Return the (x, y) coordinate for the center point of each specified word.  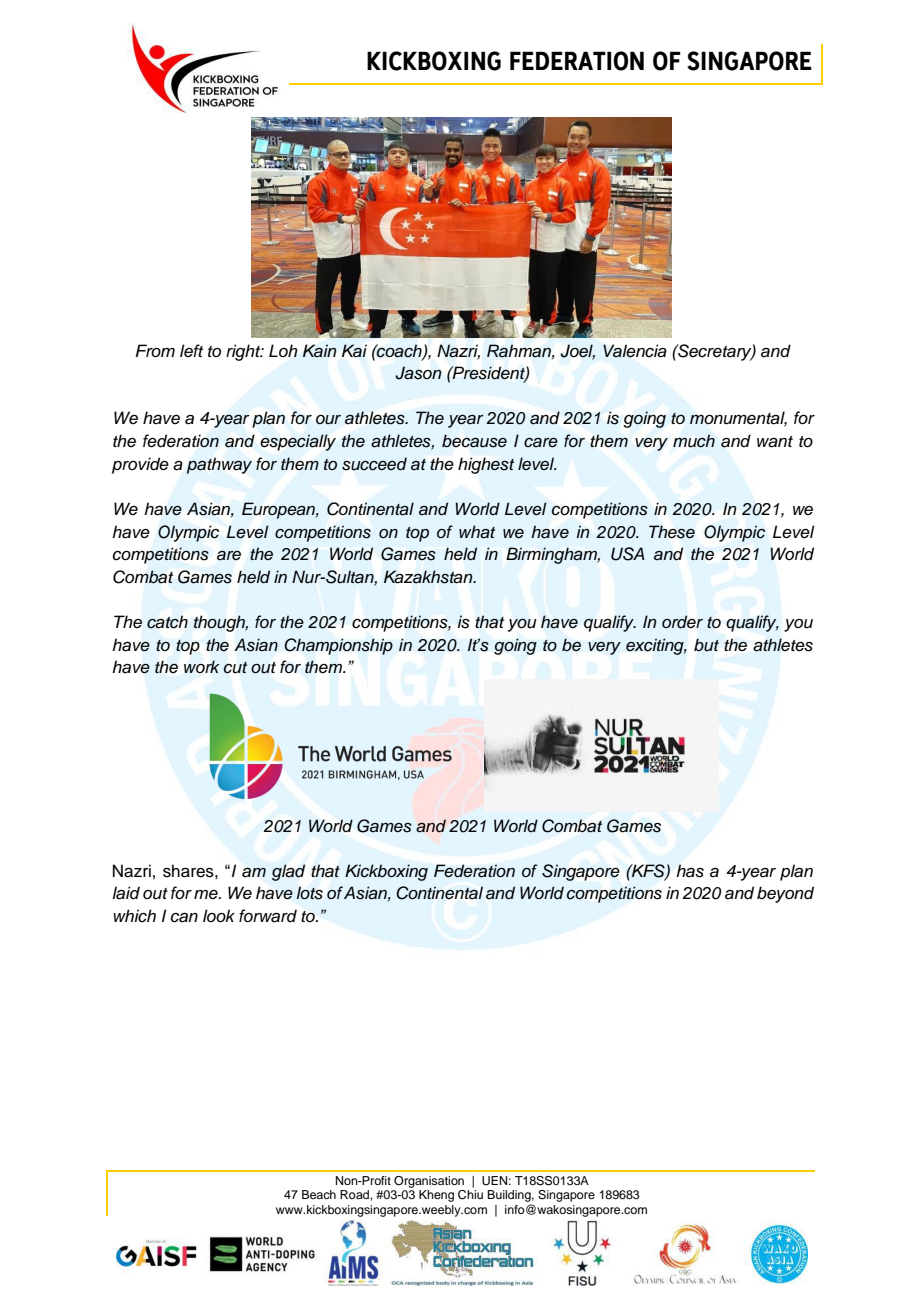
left (191, 350)
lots (309, 893)
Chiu (470, 1195)
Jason (418, 373)
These (672, 532)
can (184, 918)
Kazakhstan (429, 577)
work (202, 666)
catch (167, 622)
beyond (785, 894)
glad (288, 872)
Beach (319, 1194)
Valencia (635, 351)
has (690, 871)
